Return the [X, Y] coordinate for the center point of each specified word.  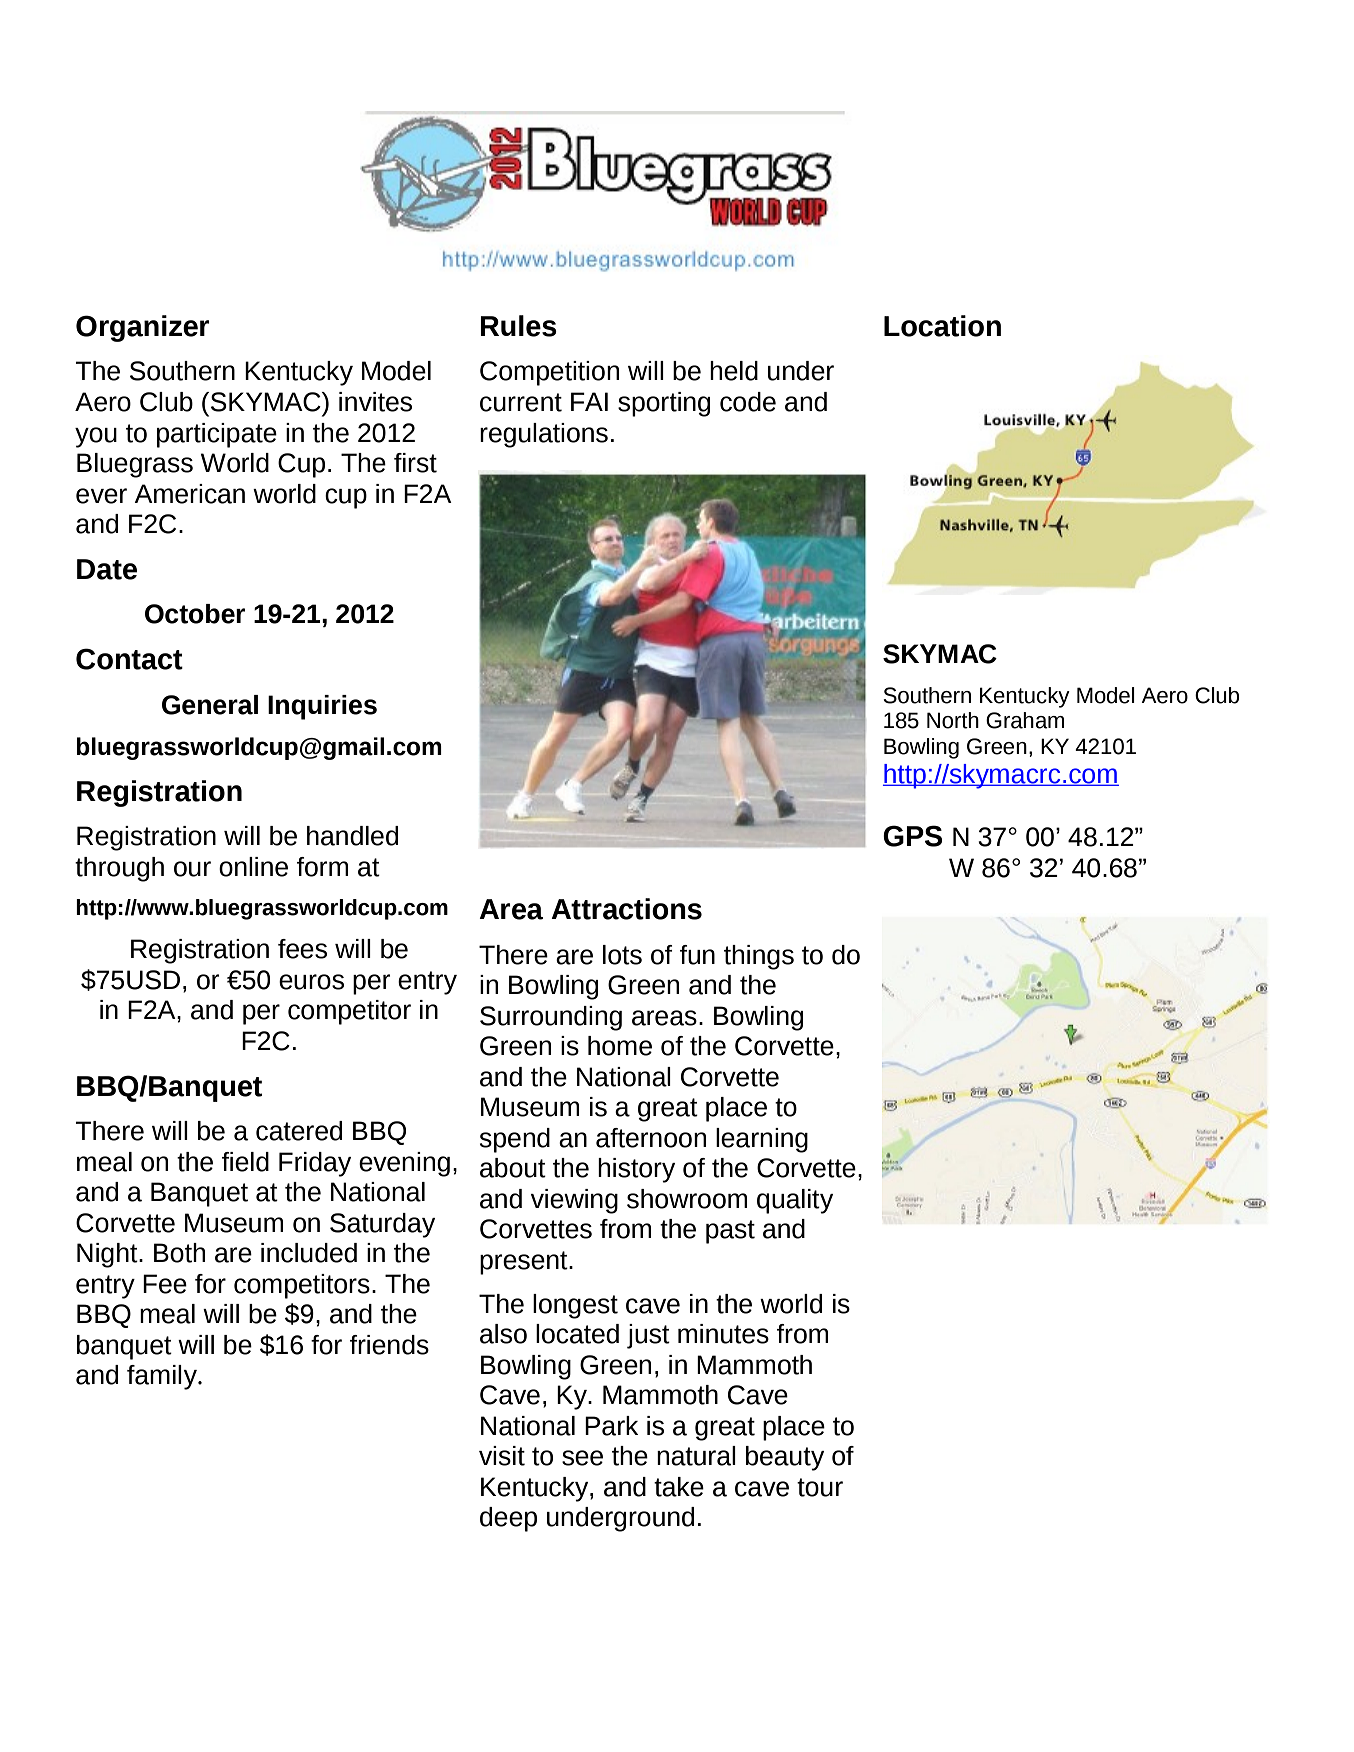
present [525, 1263]
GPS [912, 836]
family [163, 1377]
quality [795, 1201]
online [253, 867]
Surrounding [551, 1018]
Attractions [626, 909]
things [759, 957]
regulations [544, 435]
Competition [549, 373]
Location [942, 326]
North [953, 720]
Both [179, 1253]
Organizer [143, 328]
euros [311, 982]
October [195, 614]
